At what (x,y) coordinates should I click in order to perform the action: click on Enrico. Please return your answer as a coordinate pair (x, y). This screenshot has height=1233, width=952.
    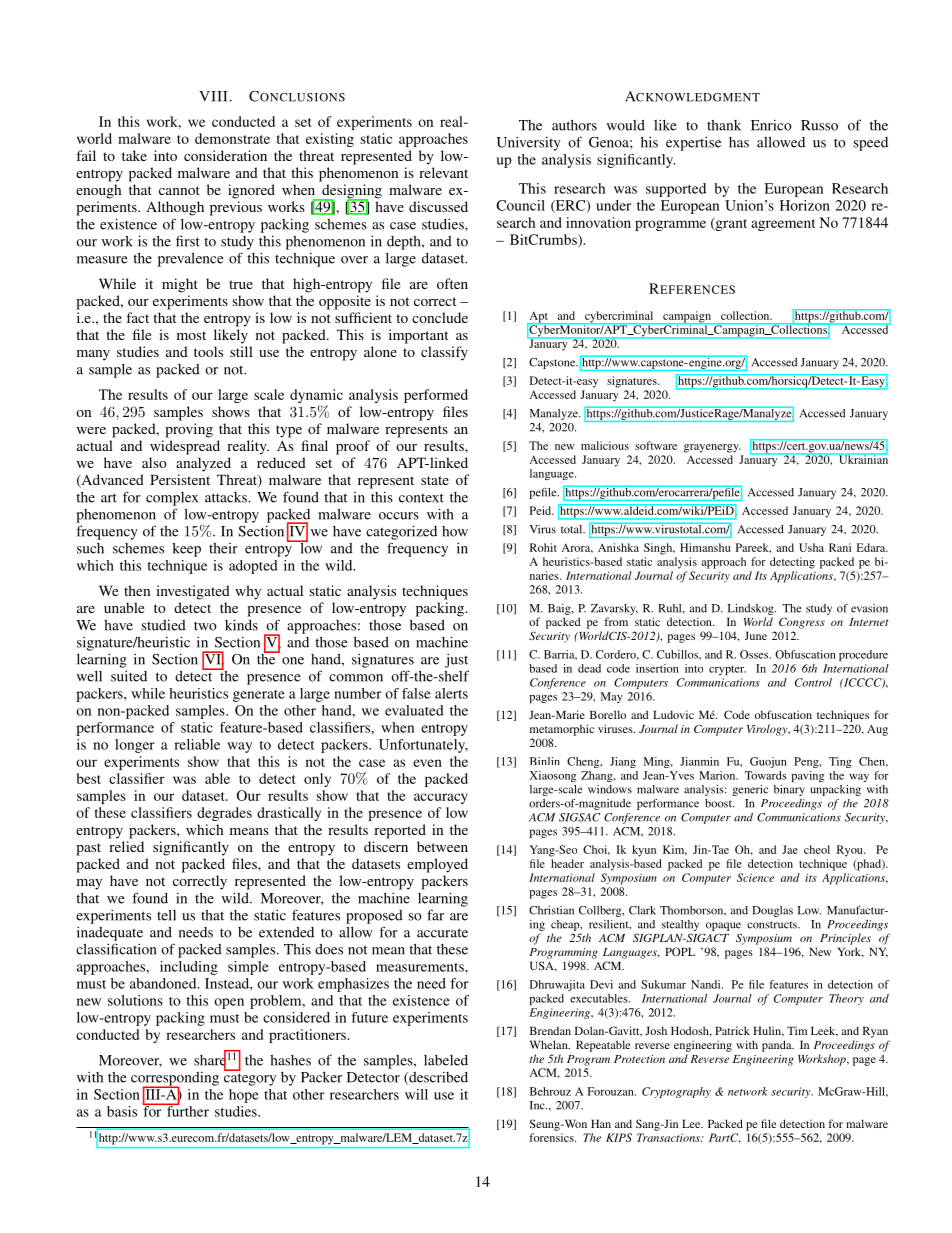
    Looking at the image, I should click on (771, 125).
